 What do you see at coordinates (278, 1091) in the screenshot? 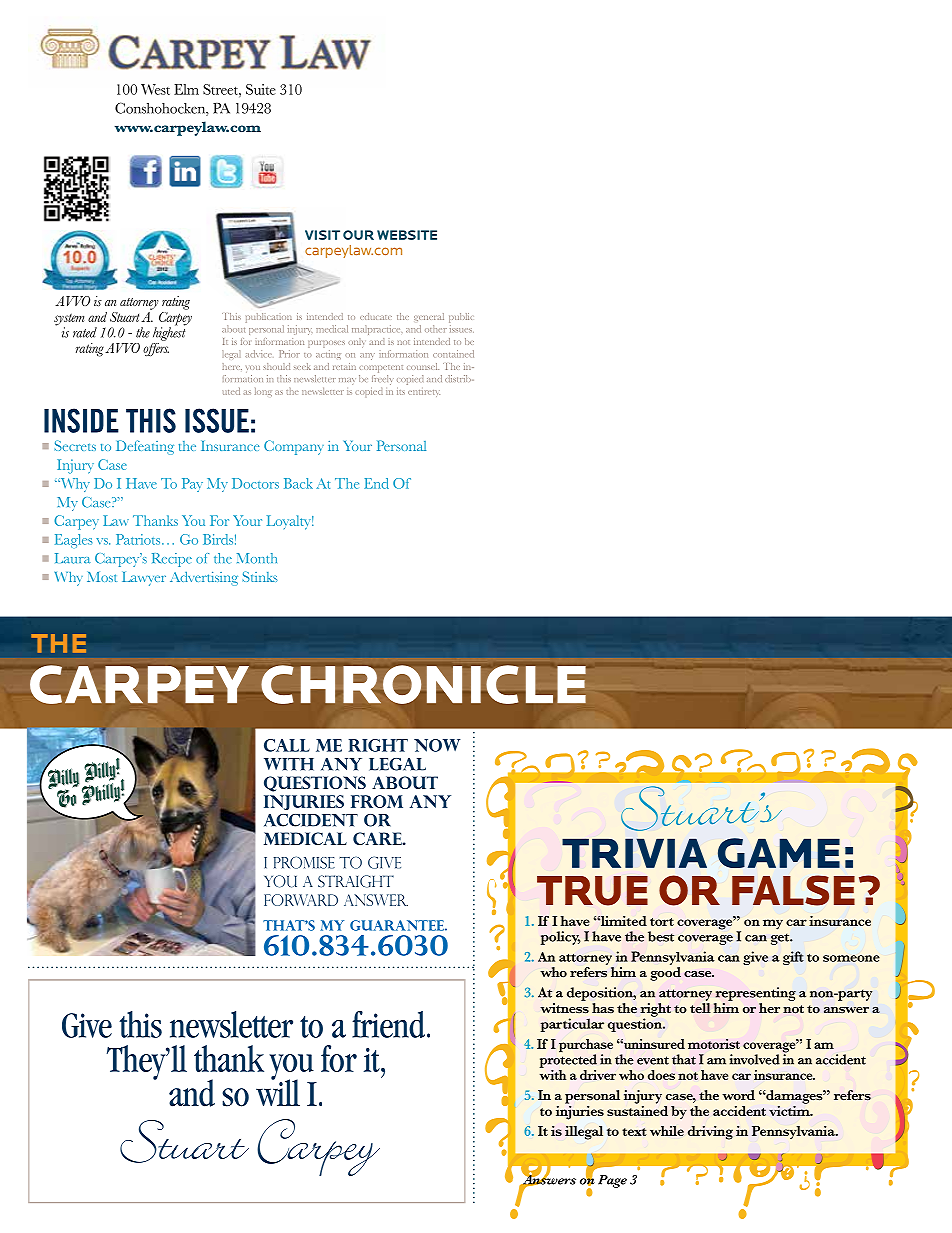
I see `will` at bounding box center [278, 1091].
